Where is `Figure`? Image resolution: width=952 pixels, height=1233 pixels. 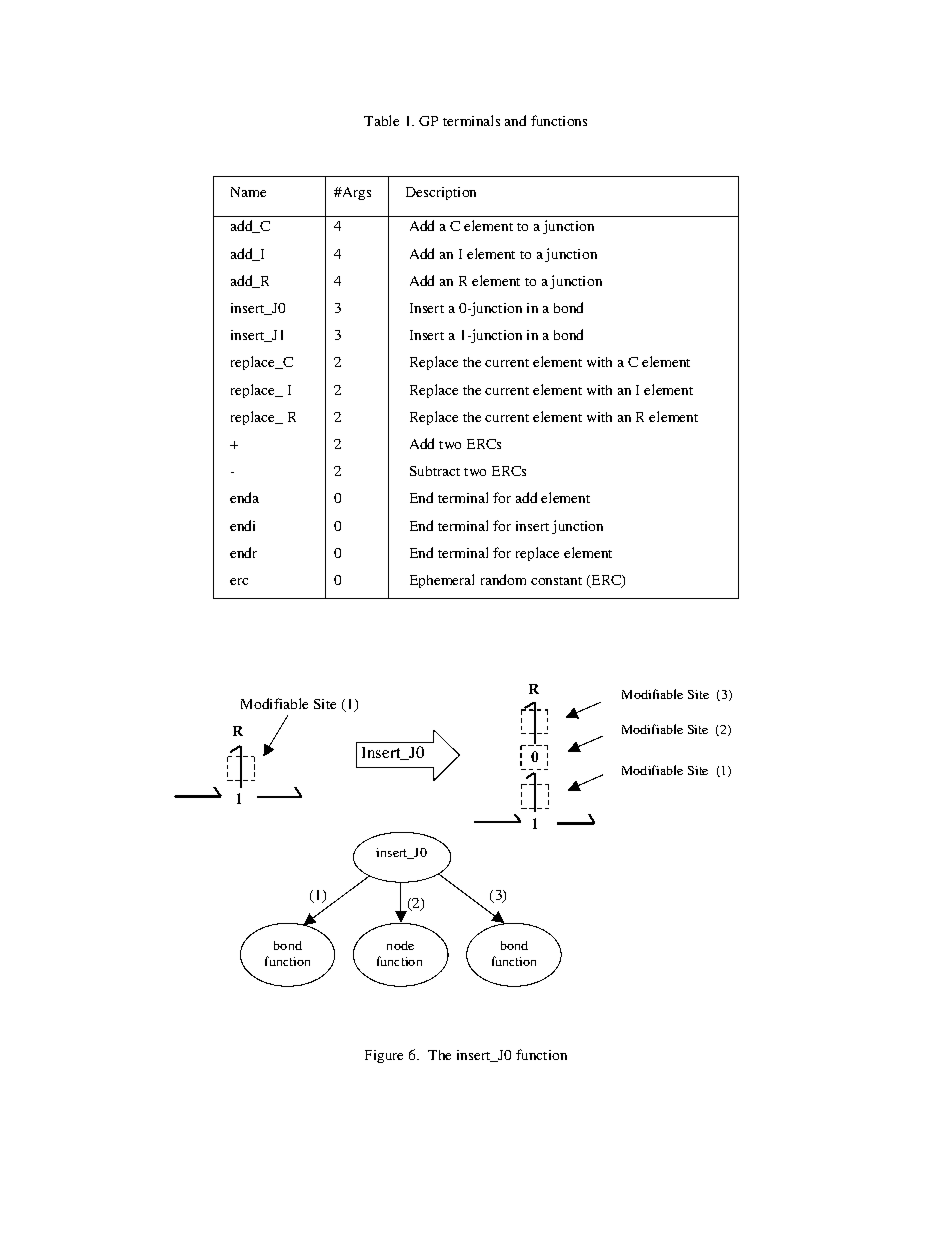
Figure is located at coordinates (384, 1056).
